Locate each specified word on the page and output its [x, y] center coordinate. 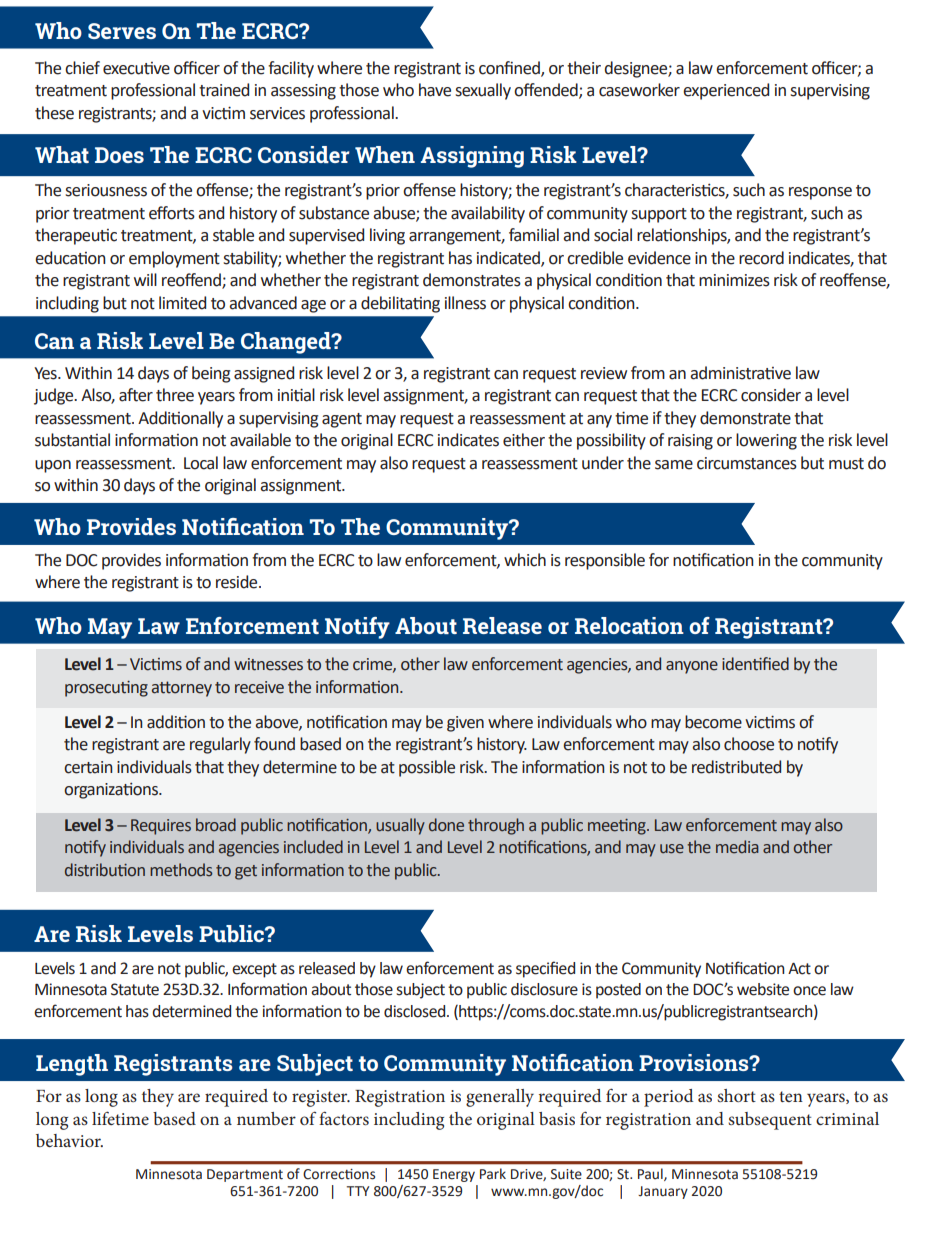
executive [136, 68]
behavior [69, 1140]
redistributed [736, 767]
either [524, 440]
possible [427, 768]
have [435, 90]
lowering [766, 441]
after [136, 395]
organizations [112, 791]
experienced [726, 91]
